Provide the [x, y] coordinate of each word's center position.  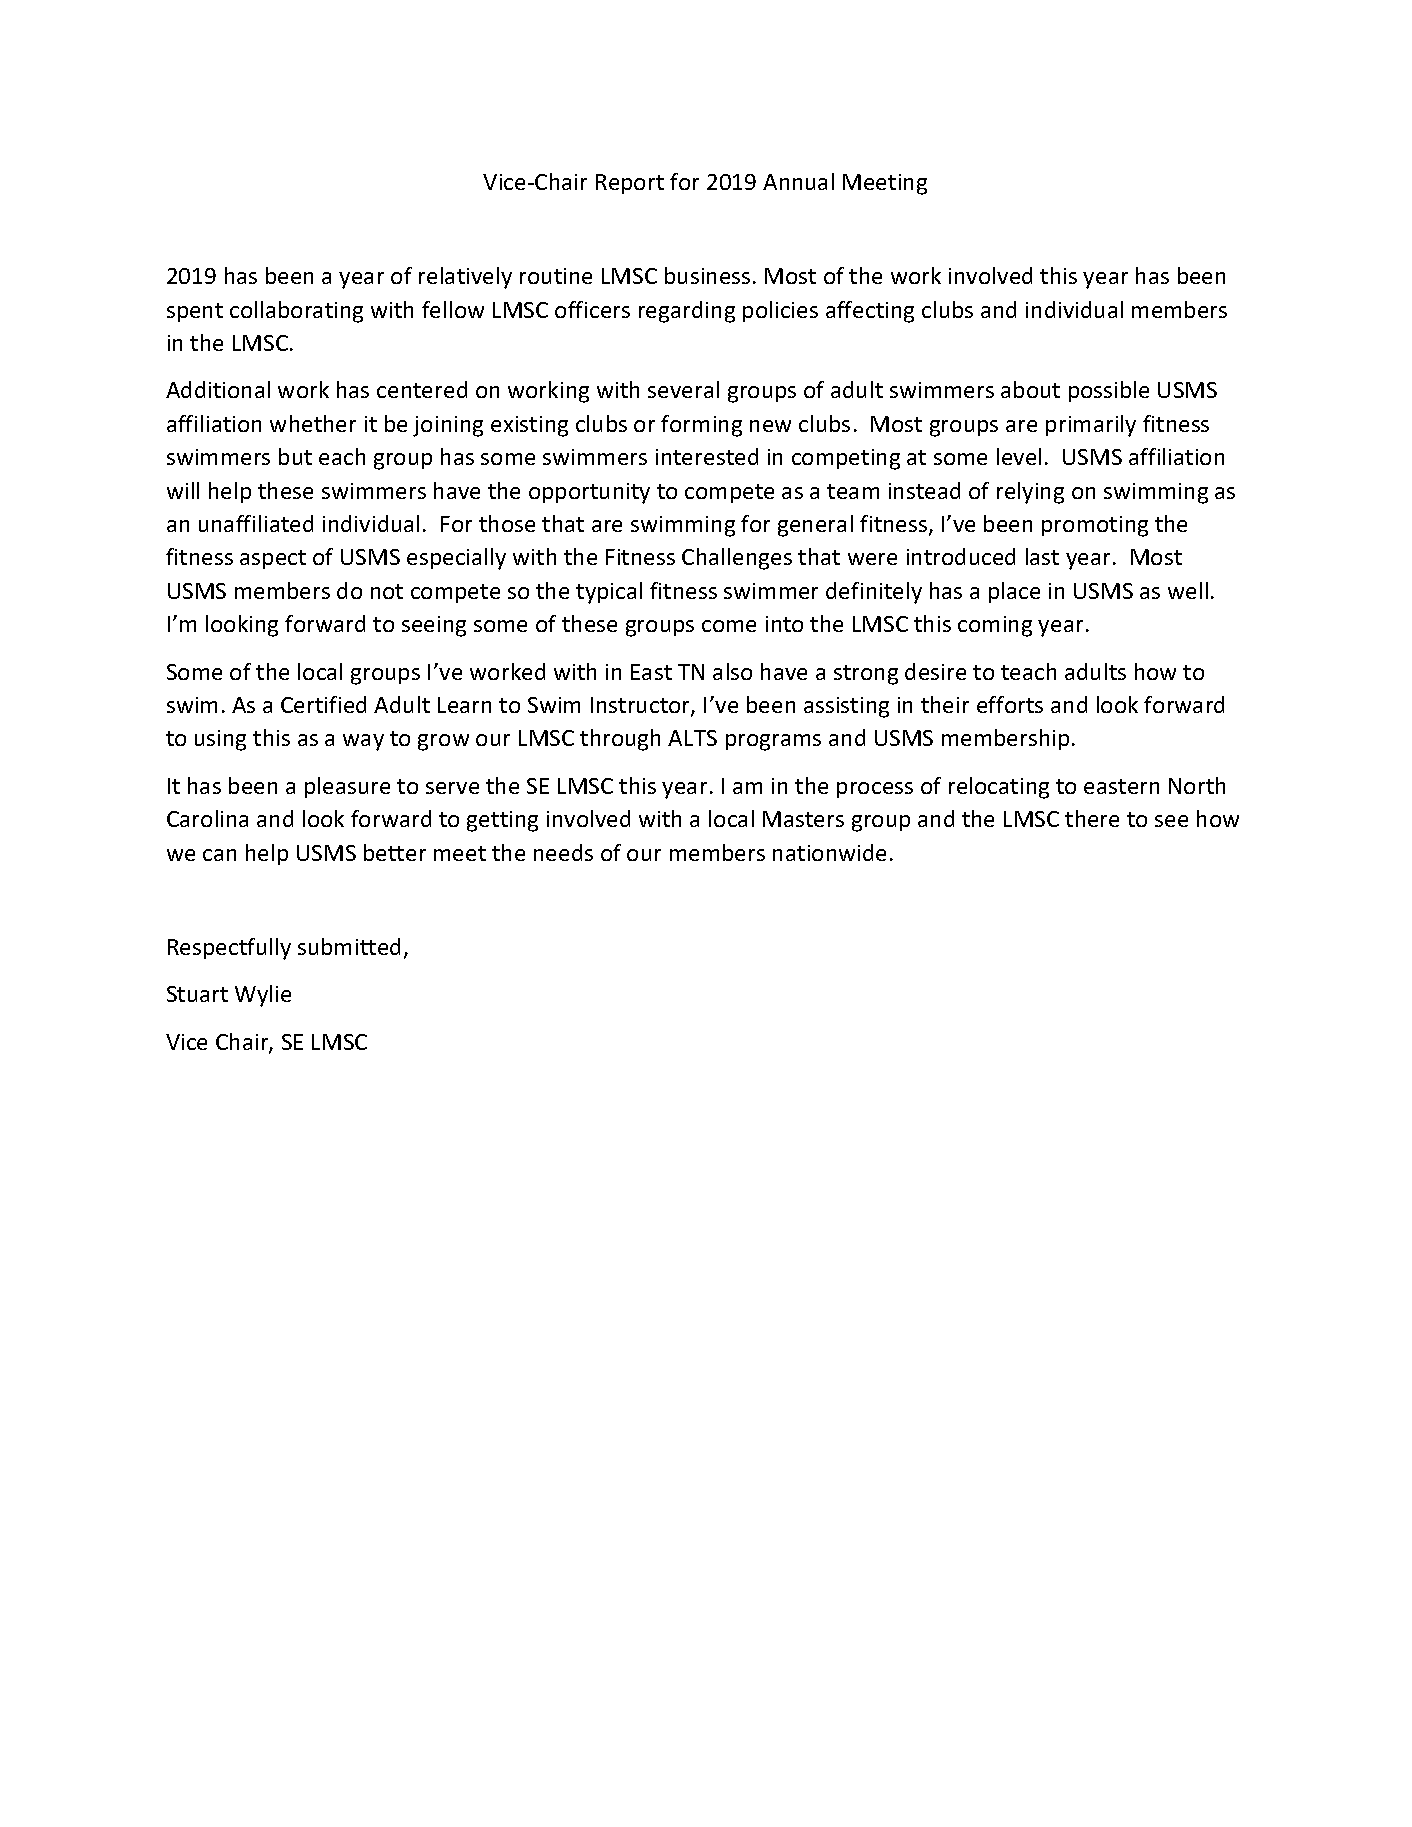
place [1014, 592]
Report [630, 184]
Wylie [263, 996]
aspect [273, 559]
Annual [798, 181]
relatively [465, 278]
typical [609, 593]
